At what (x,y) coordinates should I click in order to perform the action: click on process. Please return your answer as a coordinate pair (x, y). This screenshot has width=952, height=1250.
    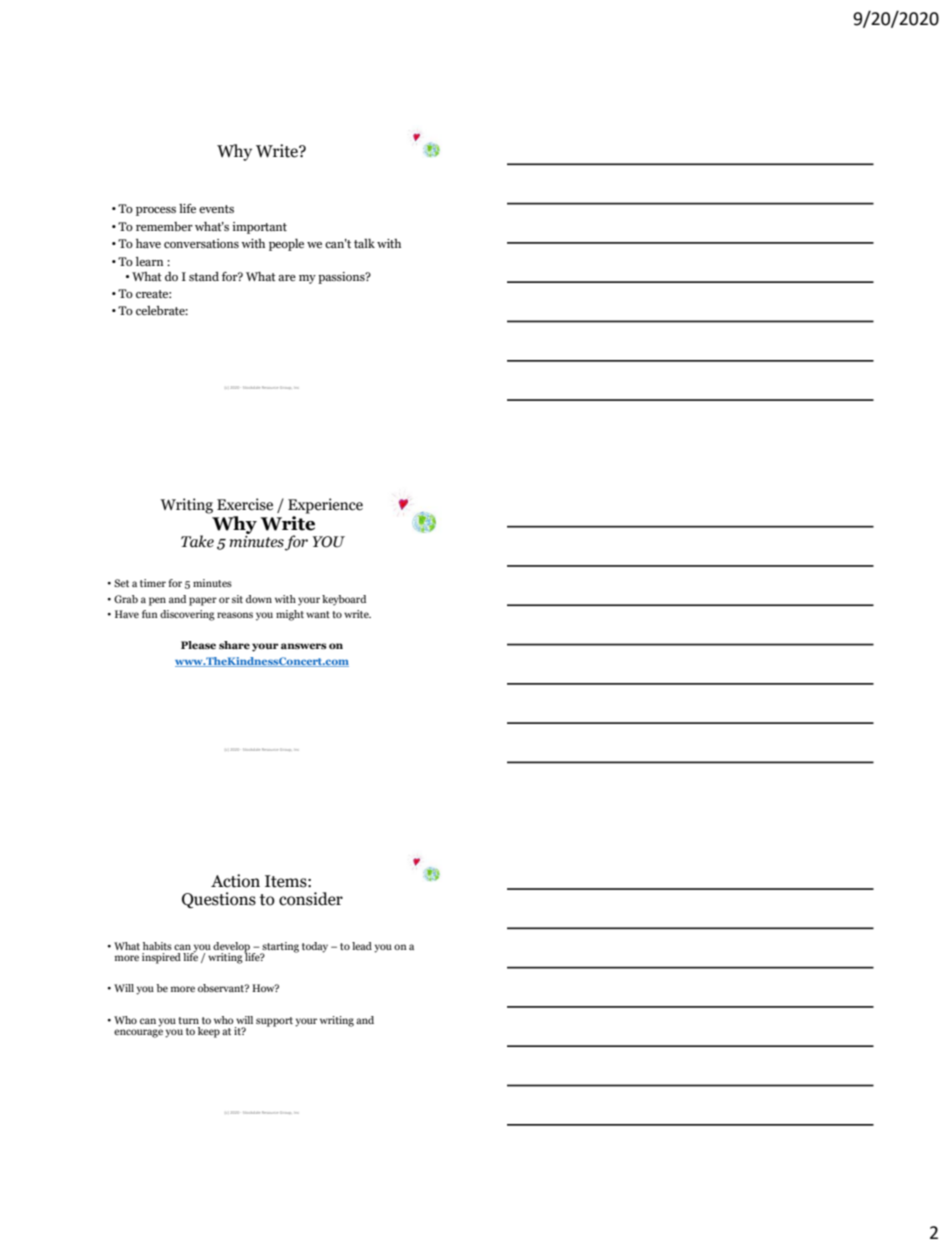
    Looking at the image, I should click on (156, 211).
